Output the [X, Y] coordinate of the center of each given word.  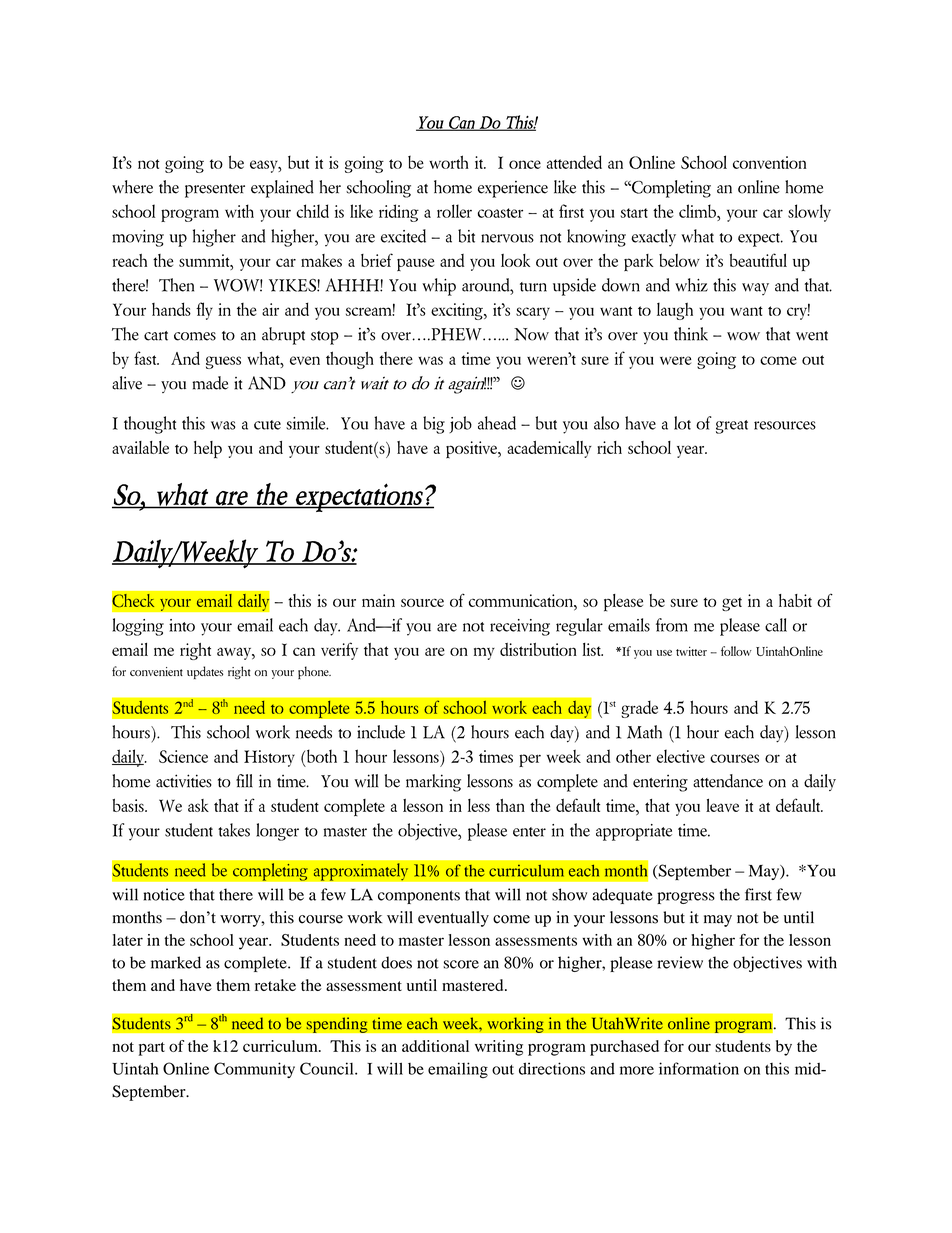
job [460, 424]
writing [499, 1048]
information [699, 1068]
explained [282, 189]
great [732, 427]
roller [454, 211]
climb [698, 211]
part [152, 1049]
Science [183, 756]
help [208, 450]
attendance [728, 781]
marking [433, 783]
